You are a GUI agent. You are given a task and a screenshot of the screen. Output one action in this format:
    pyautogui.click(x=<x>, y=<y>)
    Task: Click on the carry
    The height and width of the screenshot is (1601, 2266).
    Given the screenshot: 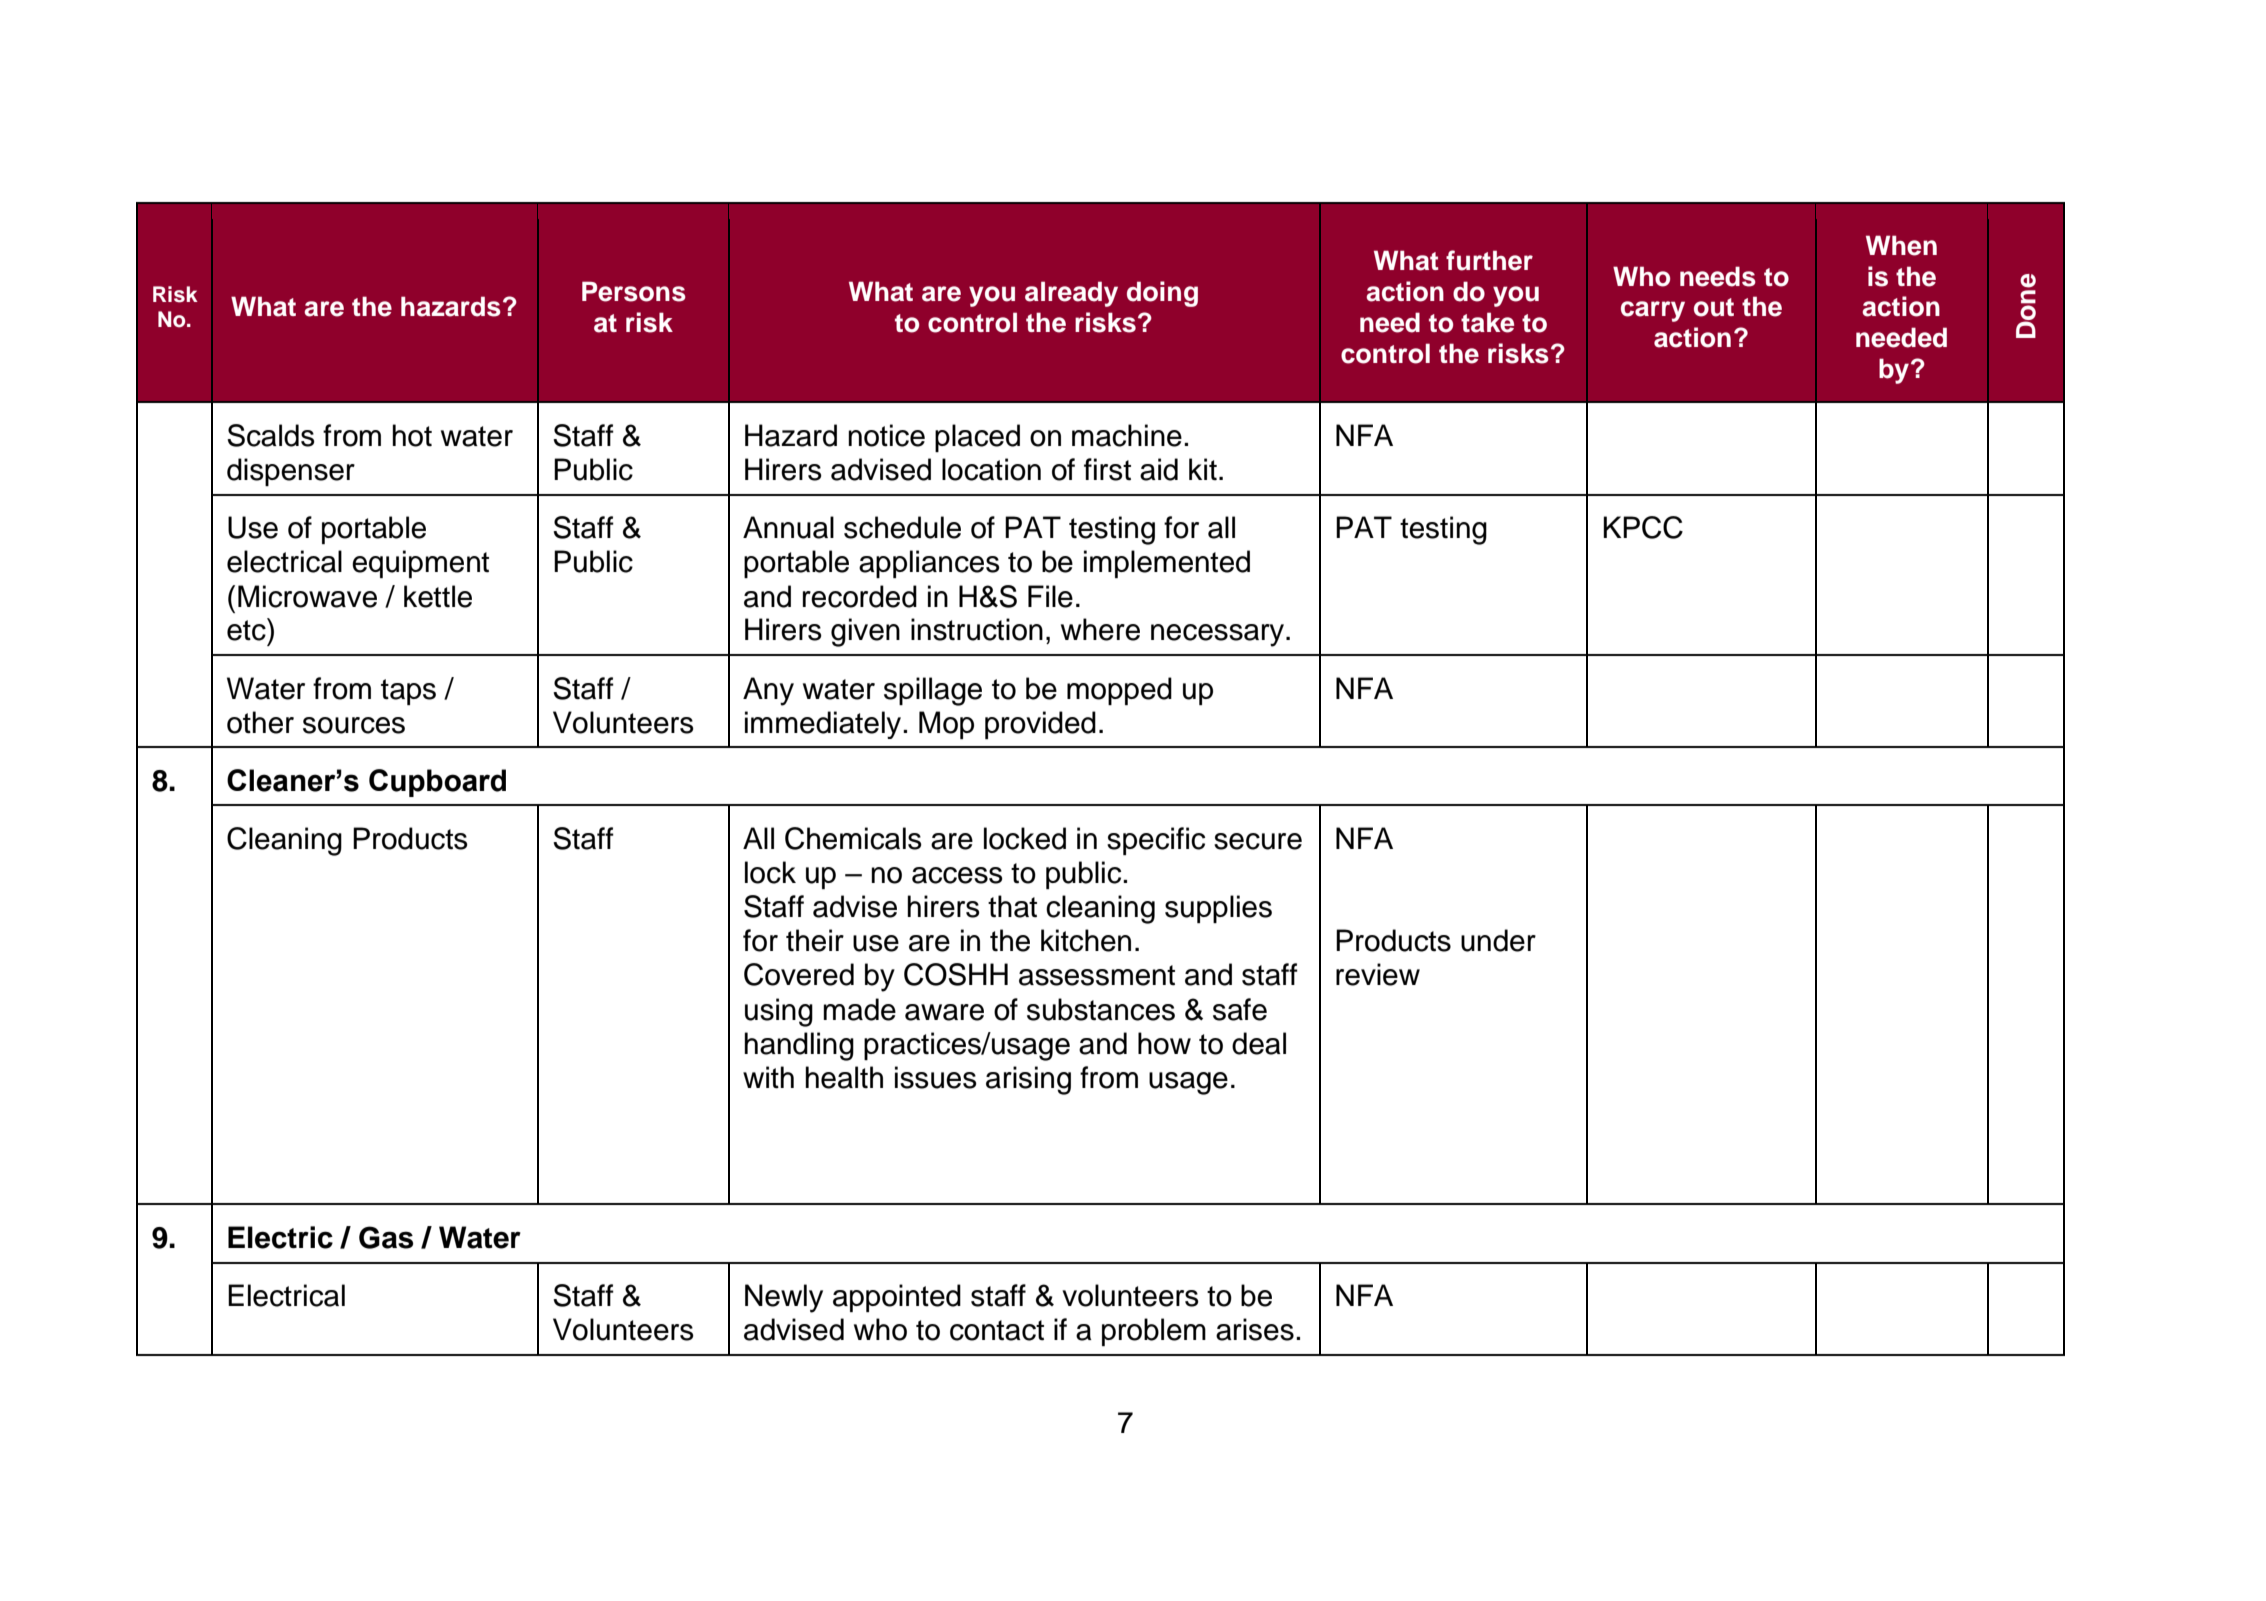 What is the action you would take?
    pyautogui.click(x=1653, y=311)
